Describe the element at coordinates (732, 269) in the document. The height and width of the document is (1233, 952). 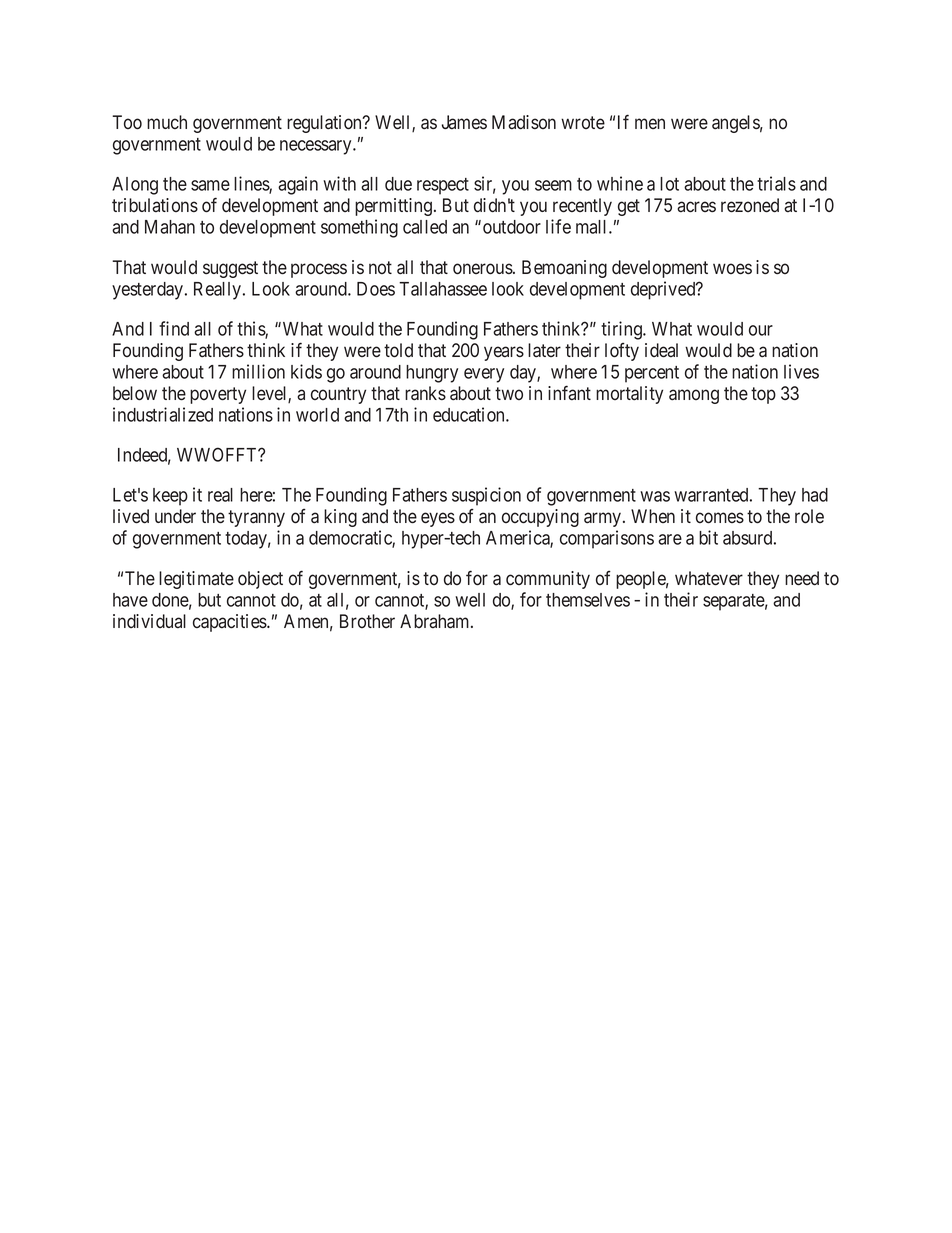
I see `woes` at that location.
